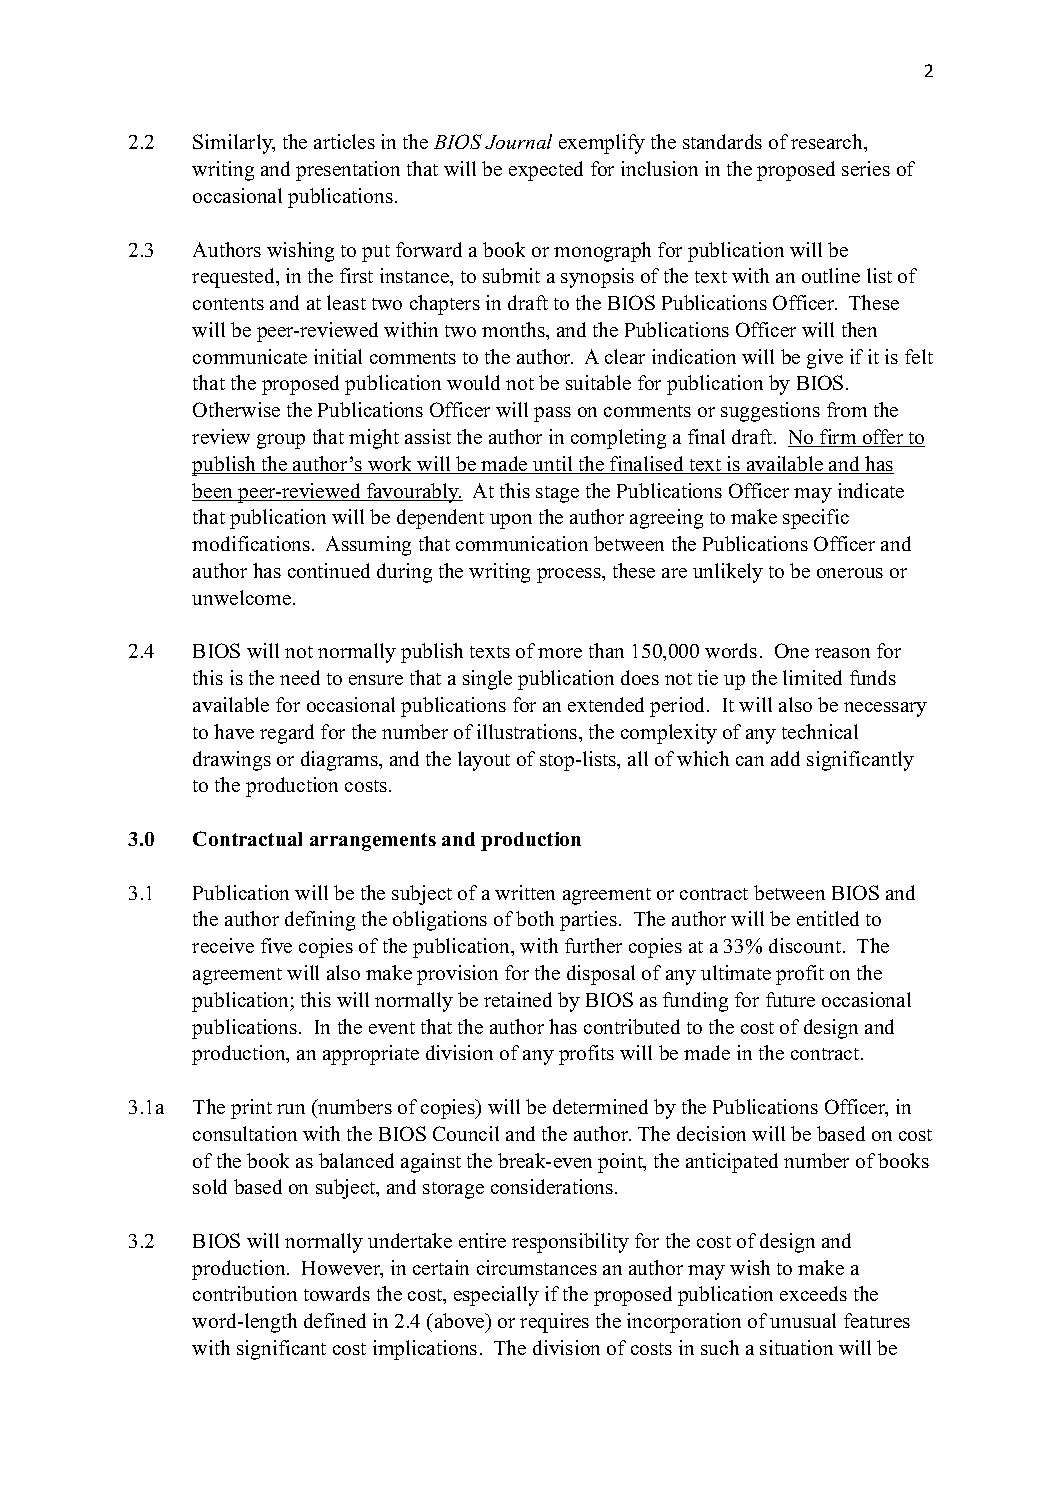  I want to click on requires, so click(554, 1323).
